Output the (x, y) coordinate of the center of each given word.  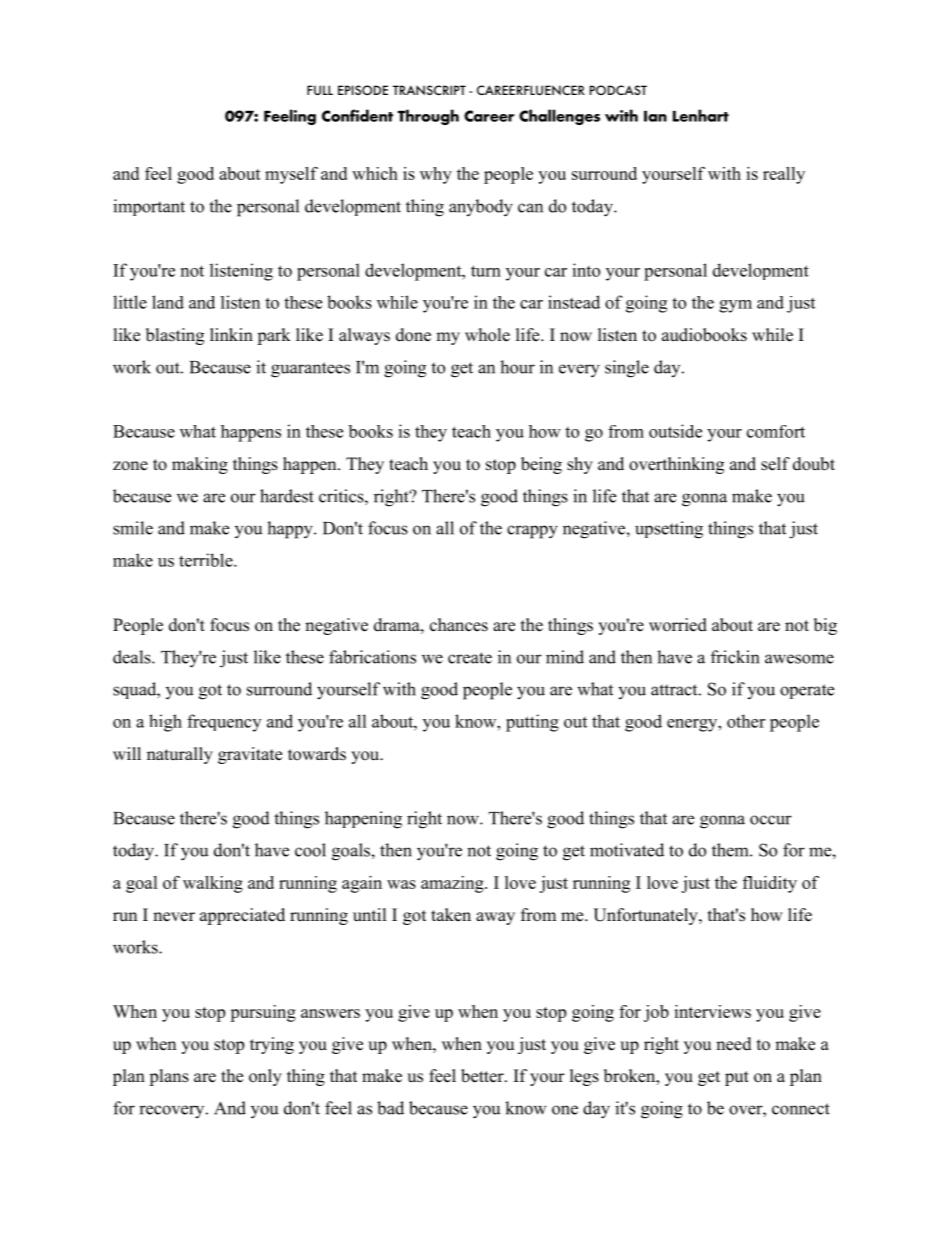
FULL (320, 90)
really (784, 175)
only (265, 1077)
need (734, 1044)
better (483, 1076)
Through (428, 117)
